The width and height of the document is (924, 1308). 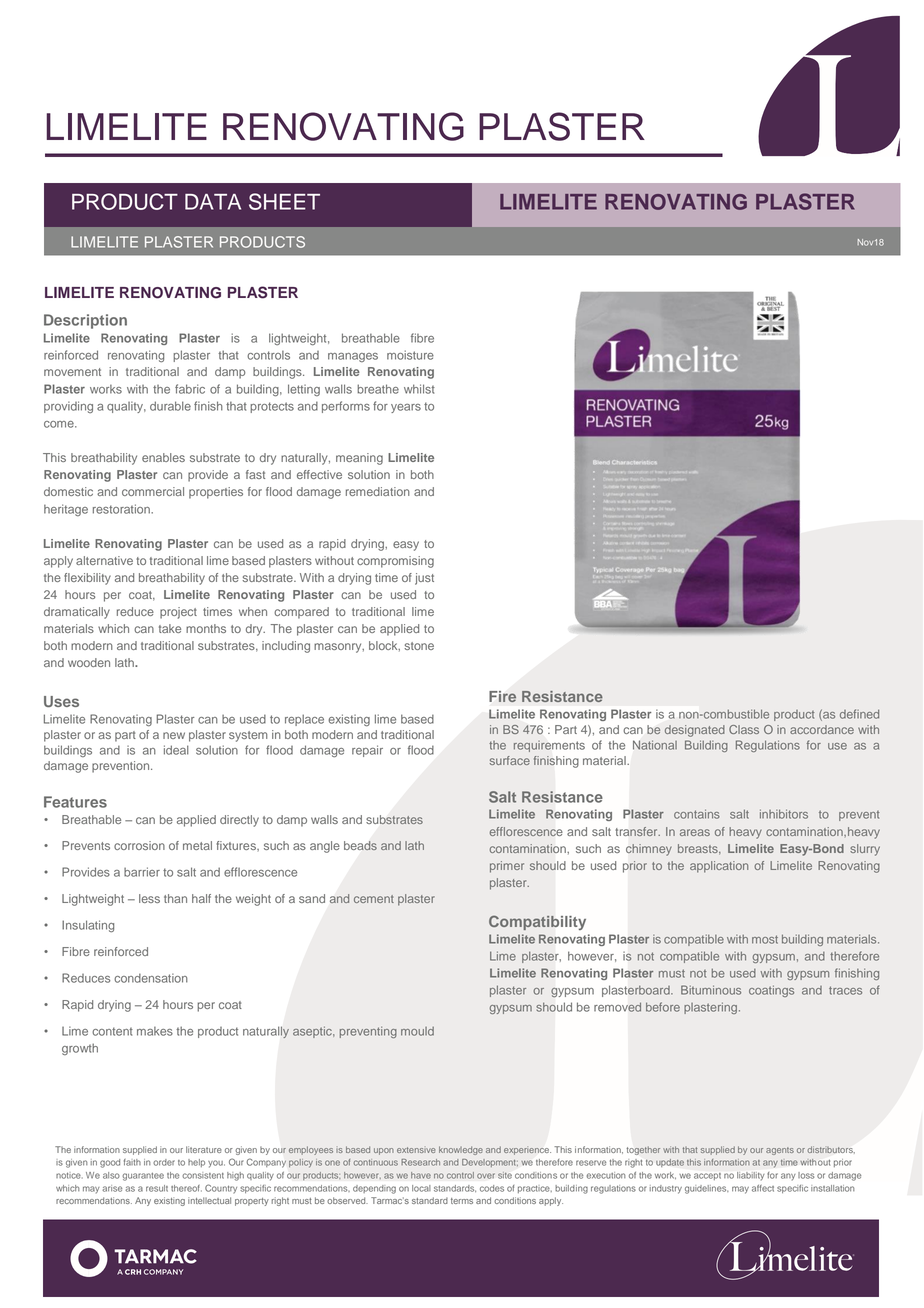 What do you see at coordinates (164, 1162) in the document?
I see `order` at bounding box center [164, 1162].
